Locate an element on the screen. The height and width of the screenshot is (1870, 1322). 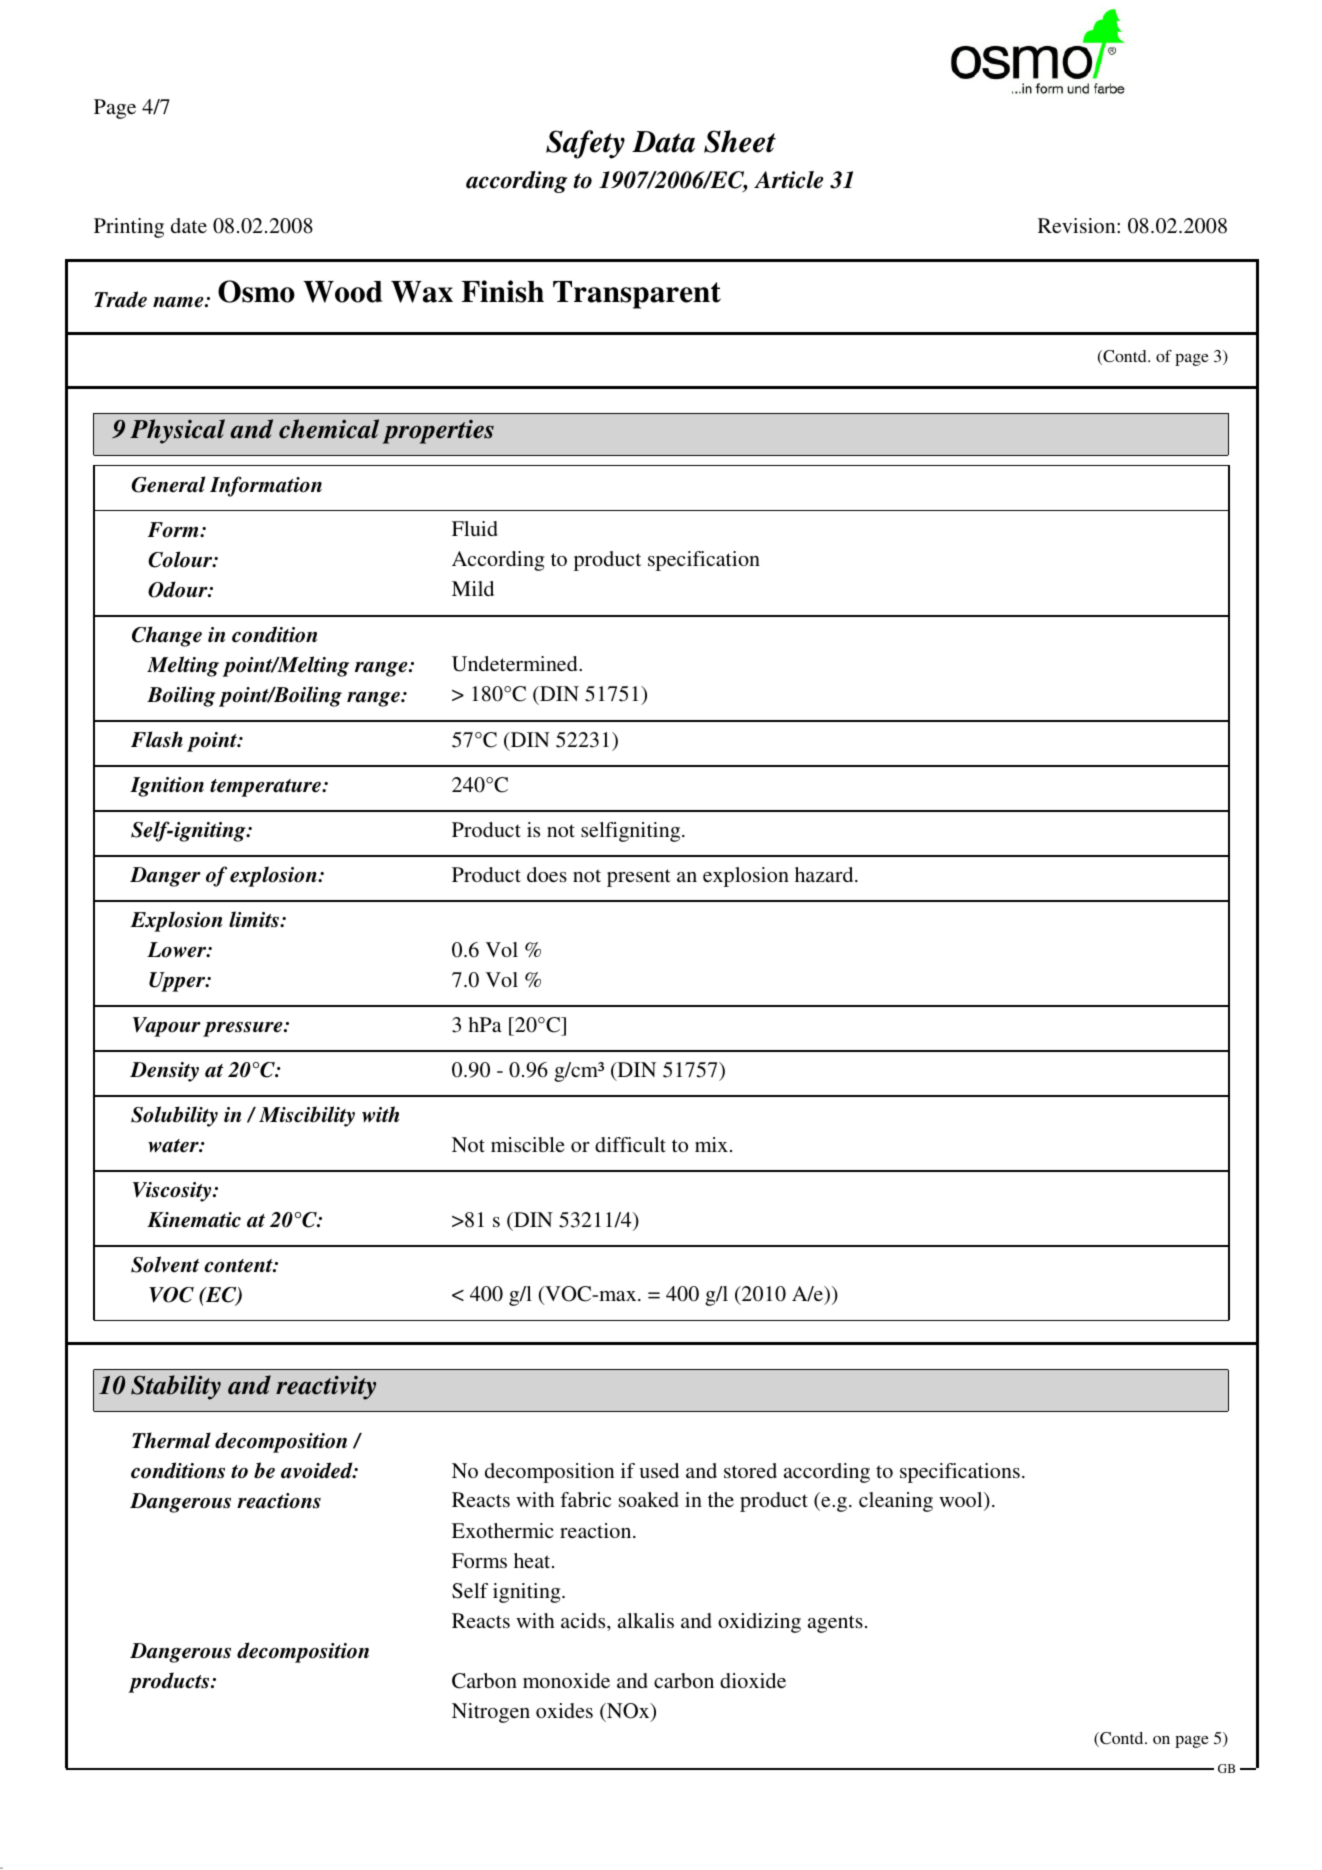
agents is located at coordinates (835, 1624).
